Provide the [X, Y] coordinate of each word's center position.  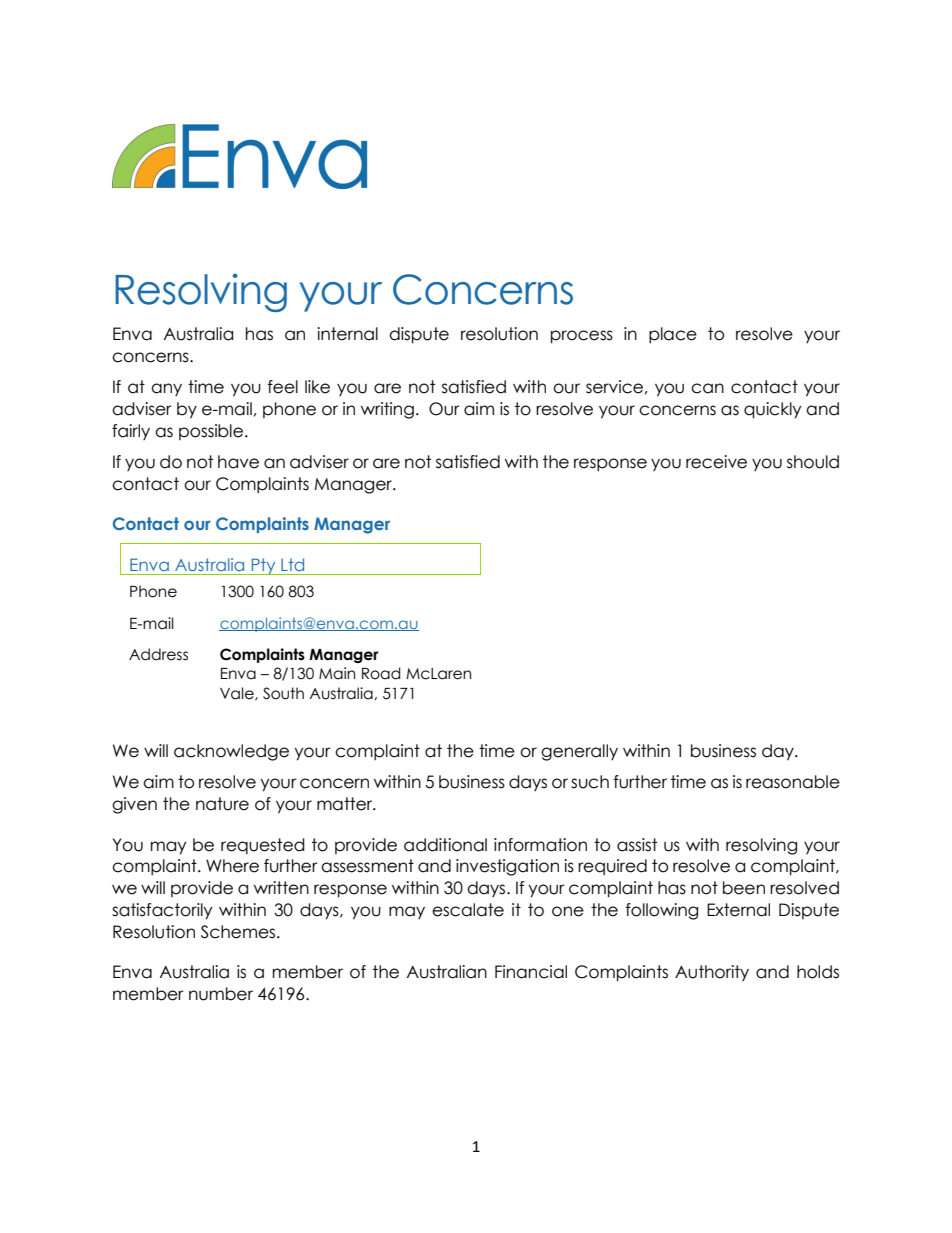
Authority [712, 973]
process [582, 337]
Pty [263, 566]
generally [579, 752]
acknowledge [231, 752]
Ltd [292, 564]
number [221, 994]
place [673, 335]
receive [716, 462]
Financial [531, 972]
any [166, 389]
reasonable [793, 782]
